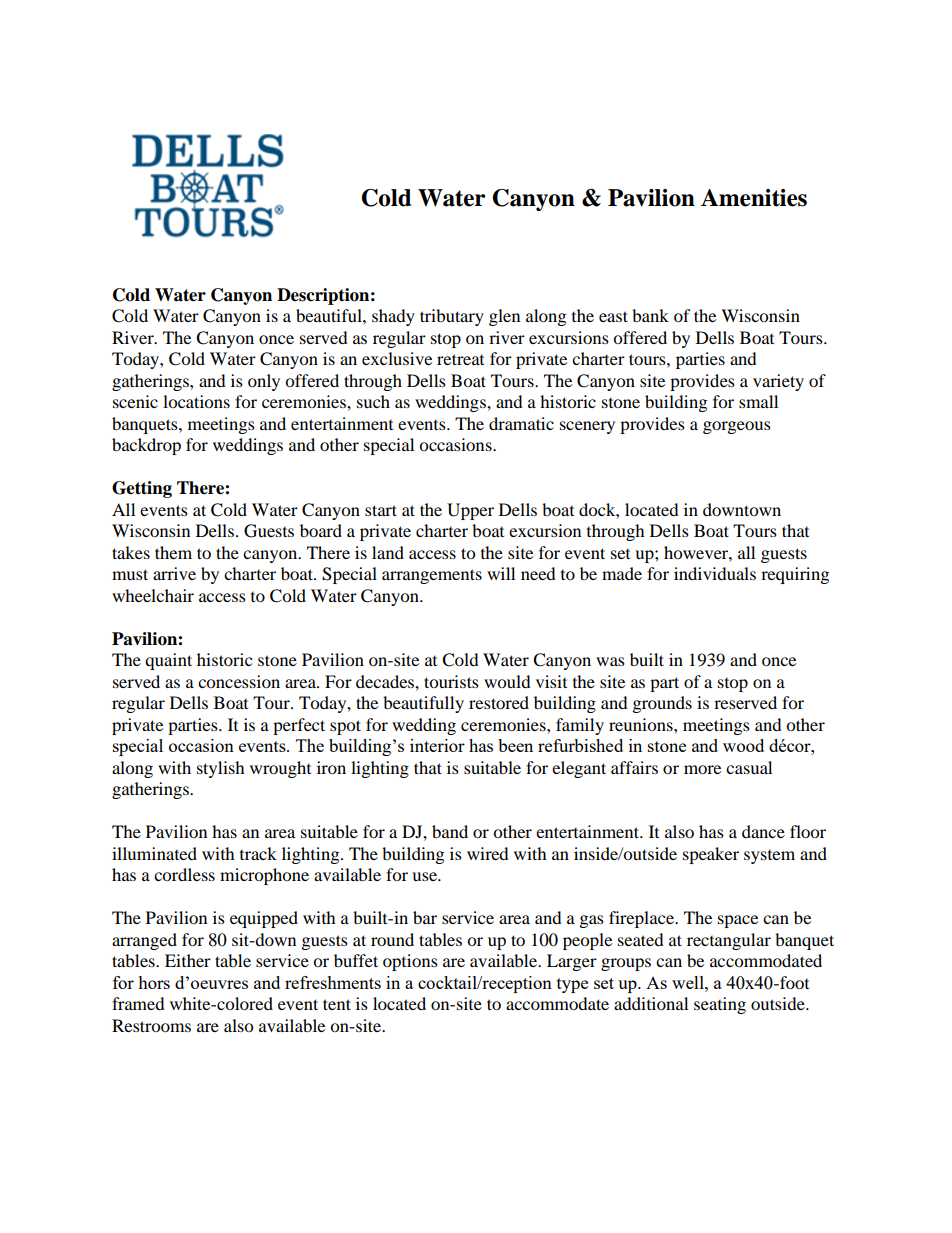  I want to click on Amenities, so click(754, 198).
